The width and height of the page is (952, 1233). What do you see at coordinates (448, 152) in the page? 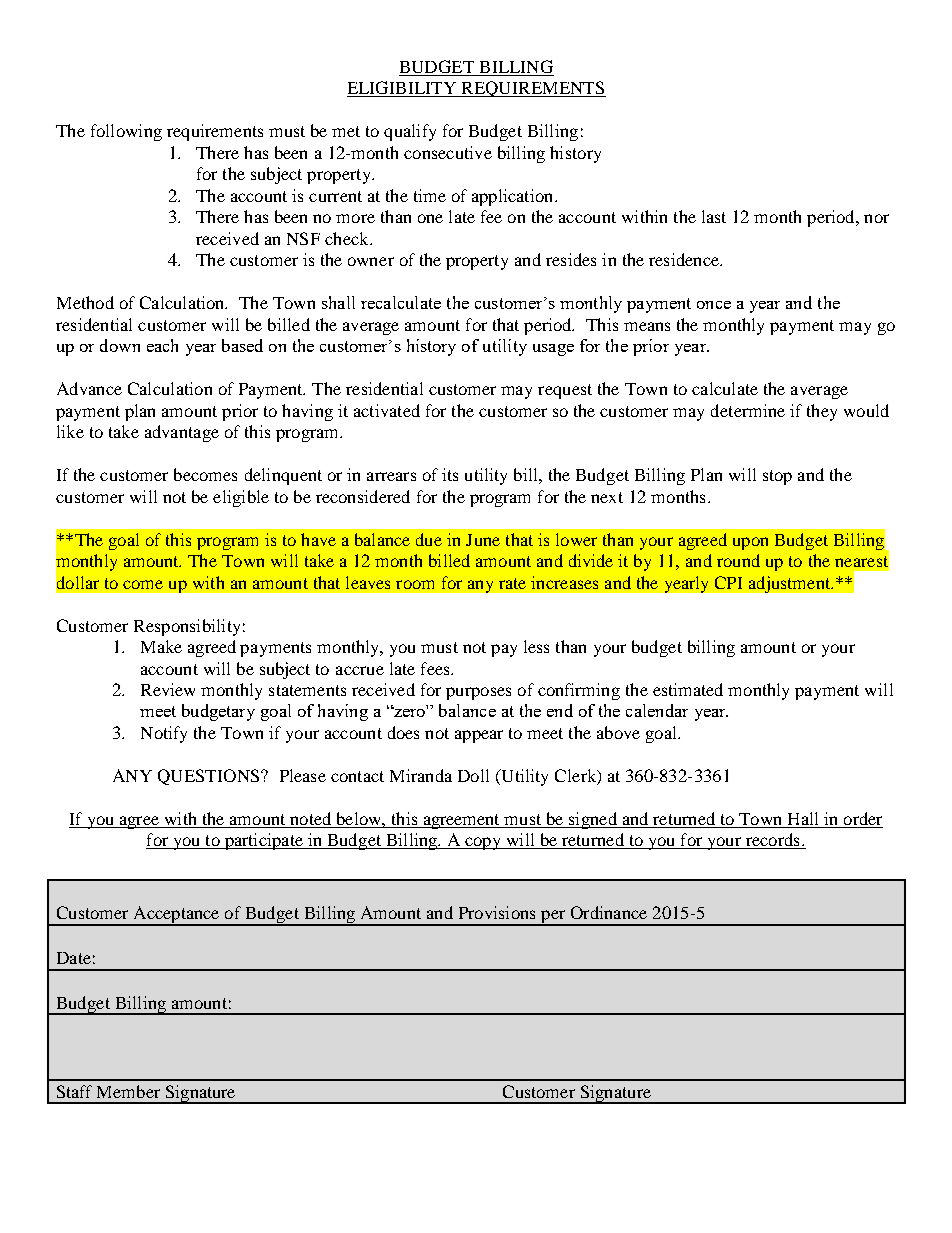
I see `consecutive` at bounding box center [448, 152].
